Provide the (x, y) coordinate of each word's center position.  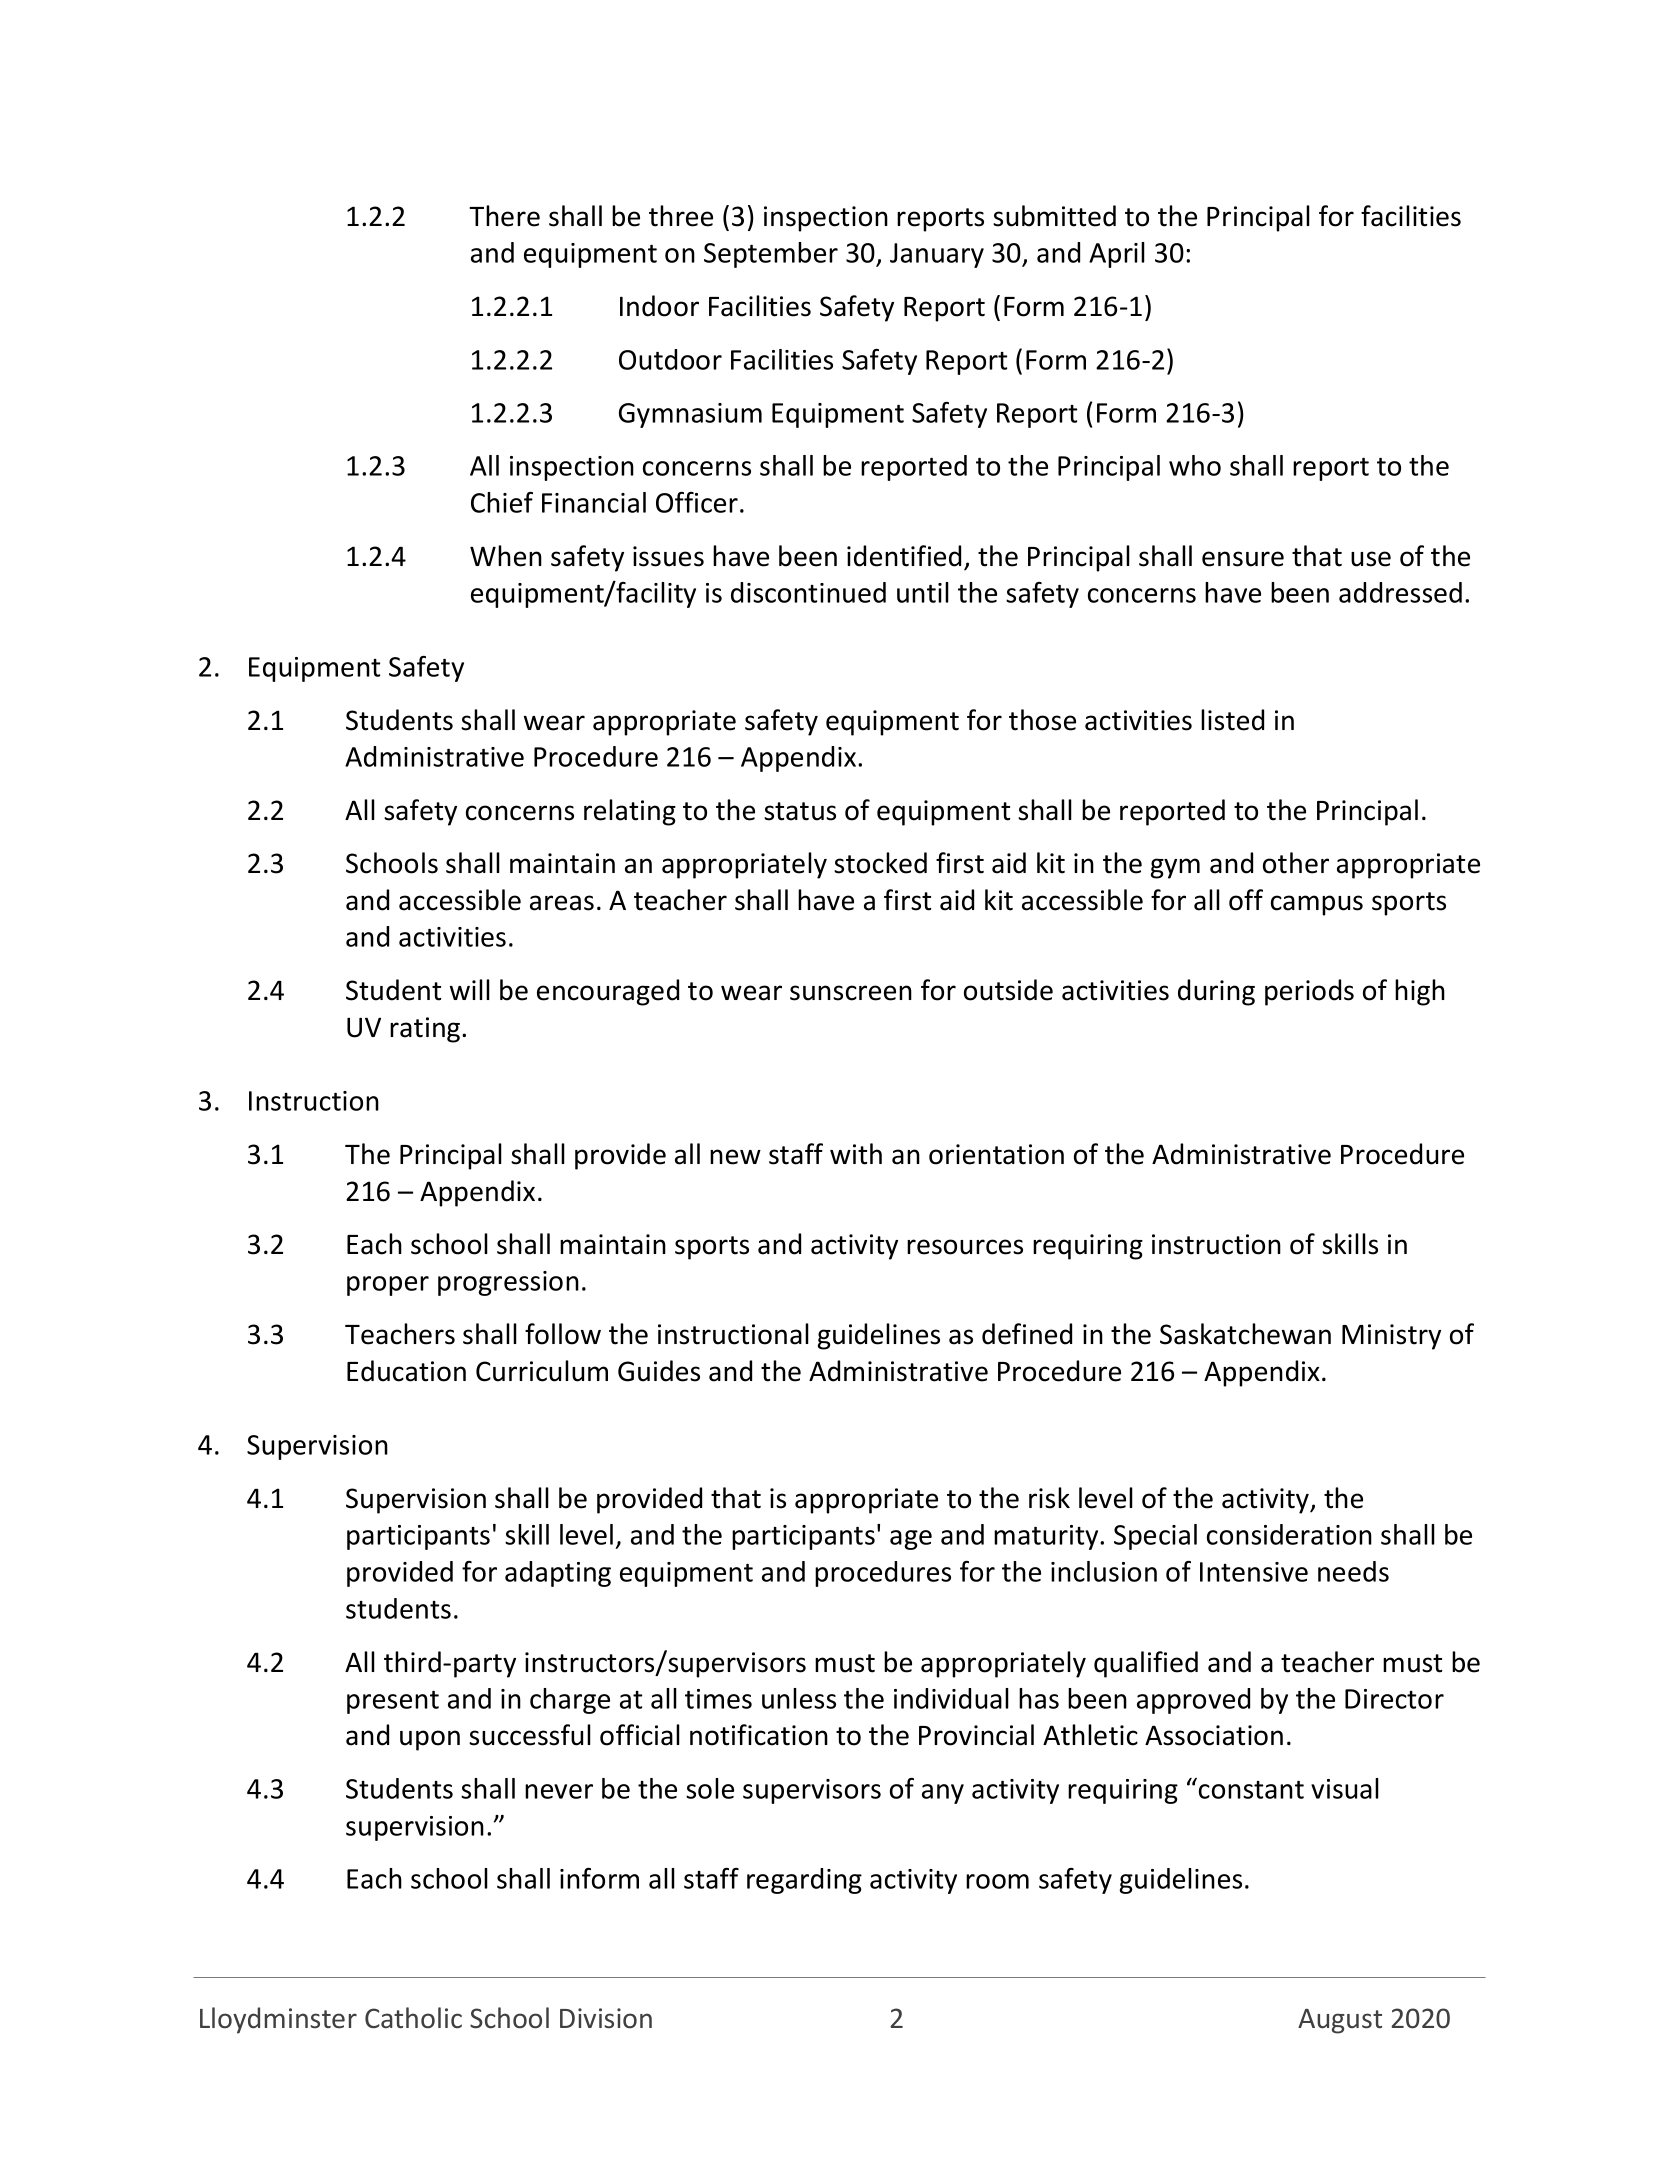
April (1117, 255)
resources (965, 1247)
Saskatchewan (1245, 1334)
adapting (558, 1574)
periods (1309, 992)
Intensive (1254, 1572)
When (506, 556)
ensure (1243, 559)
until (923, 592)
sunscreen (851, 993)
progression (508, 1283)
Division (606, 2018)
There (504, 216)
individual (951, 1698)
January (937, 255)
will (470, 989)
